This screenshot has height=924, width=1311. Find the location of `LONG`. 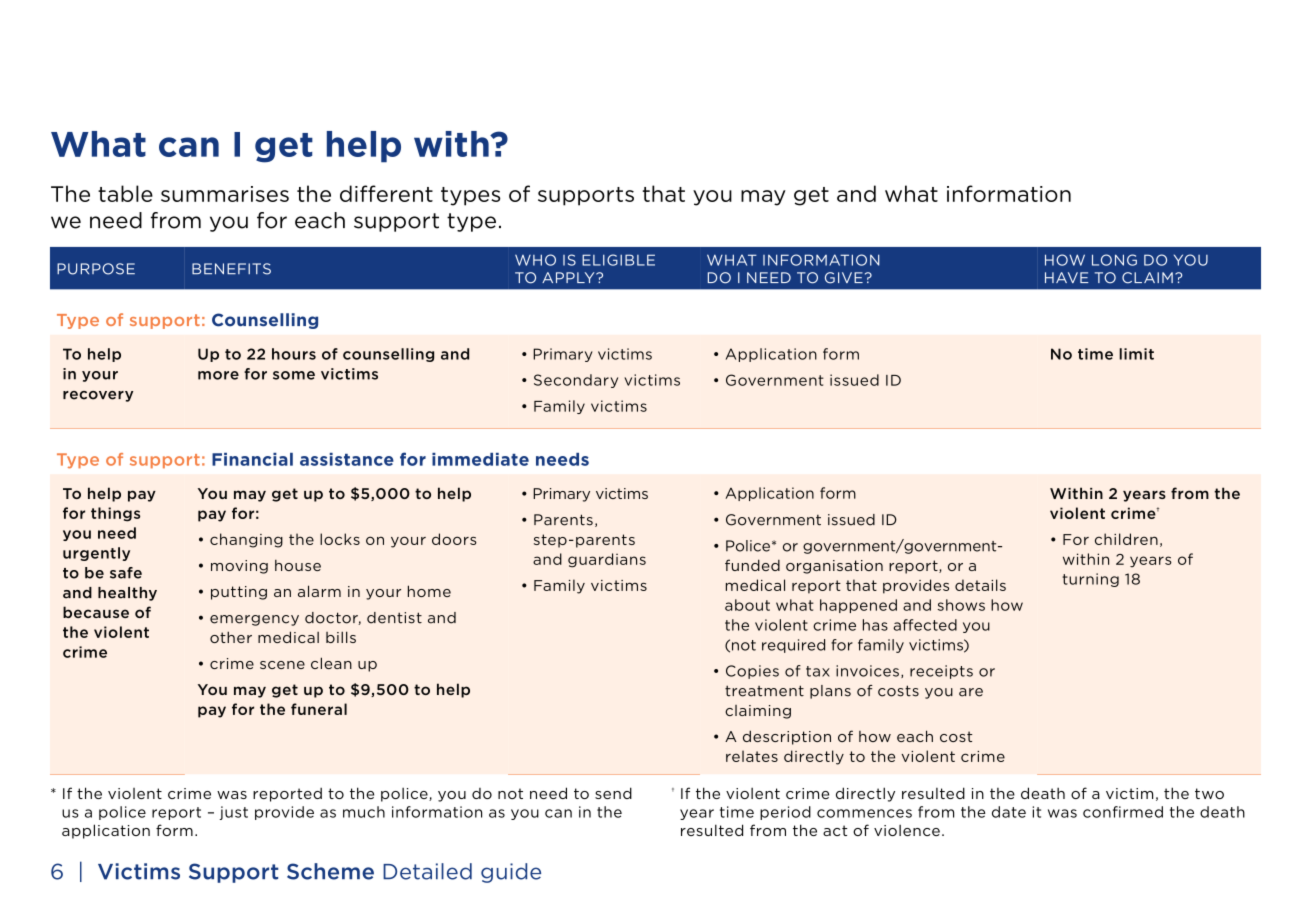

LONG is located at coordinates (1114, 260).
